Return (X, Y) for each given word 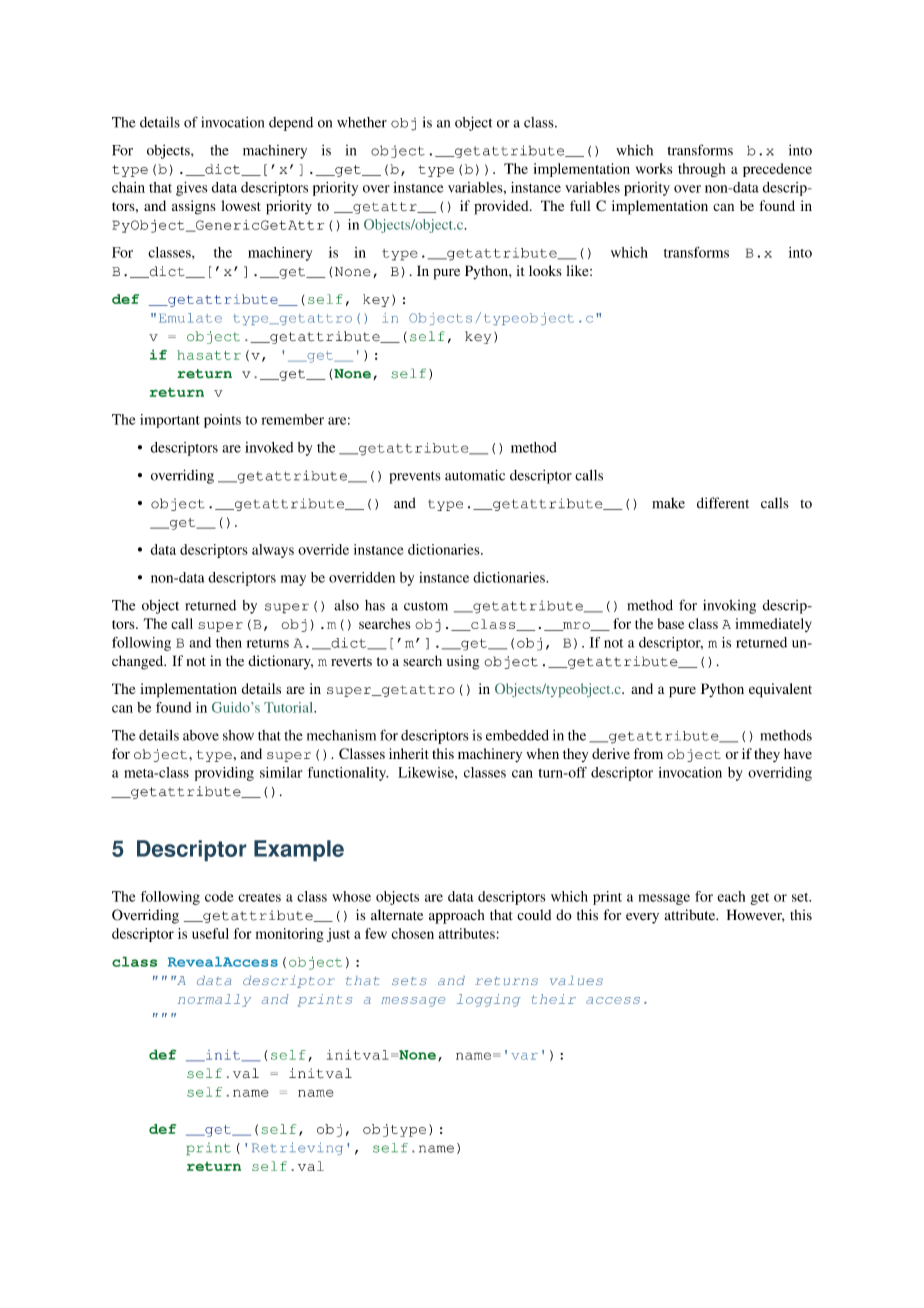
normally (214, 1000)
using (463, 662)
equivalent (780, 690)
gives (192, 189)
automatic (475, 475)
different (723, 503)
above (201, 735)
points (222, 421)
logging (489, 1000)
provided (502, 207)
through (702, 170)
